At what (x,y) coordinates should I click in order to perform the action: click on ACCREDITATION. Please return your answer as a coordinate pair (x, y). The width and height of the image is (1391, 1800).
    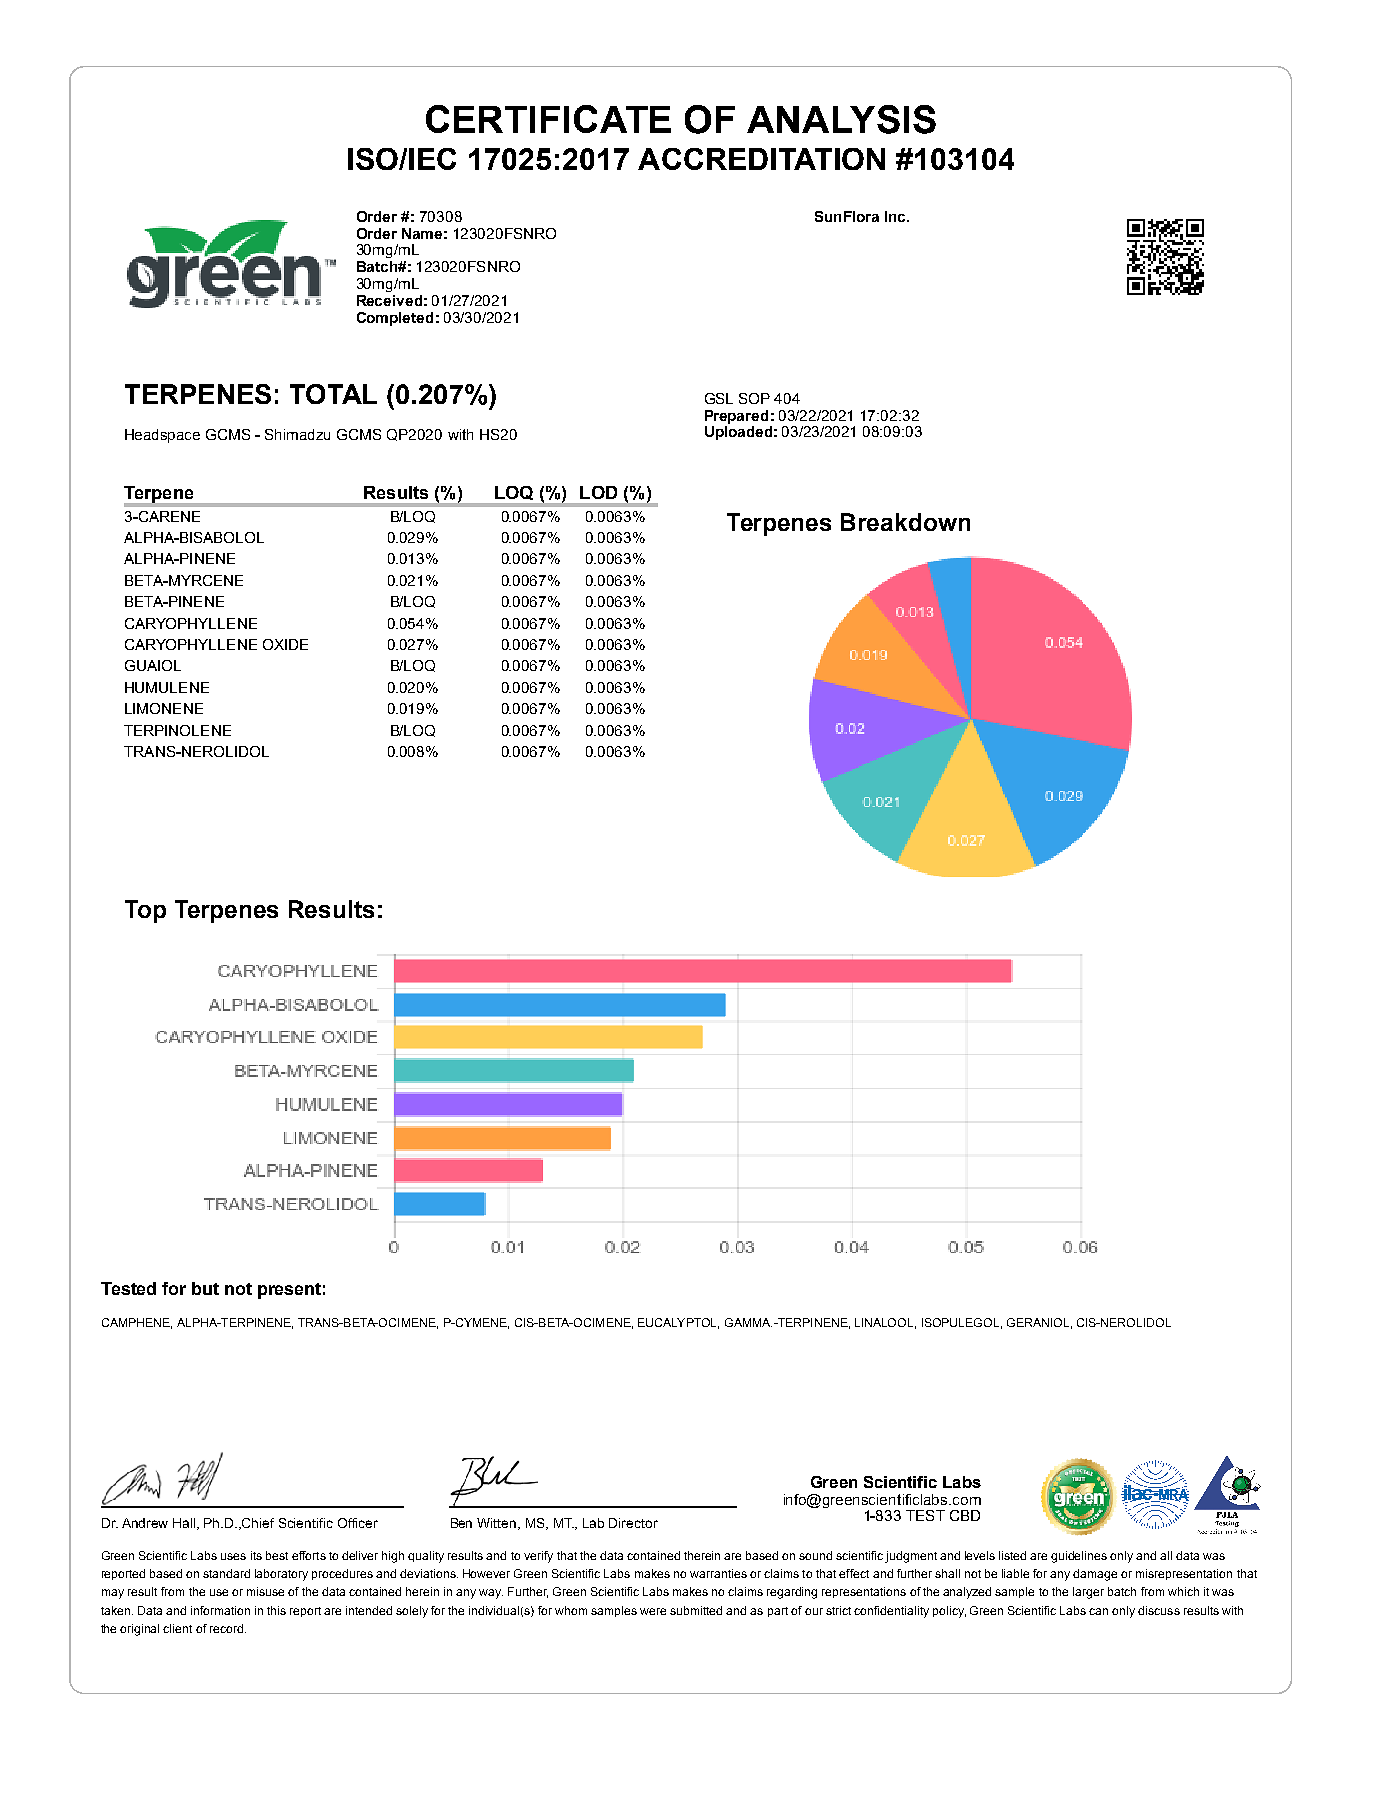
    Looking at the image, I should click on (761, 159).
